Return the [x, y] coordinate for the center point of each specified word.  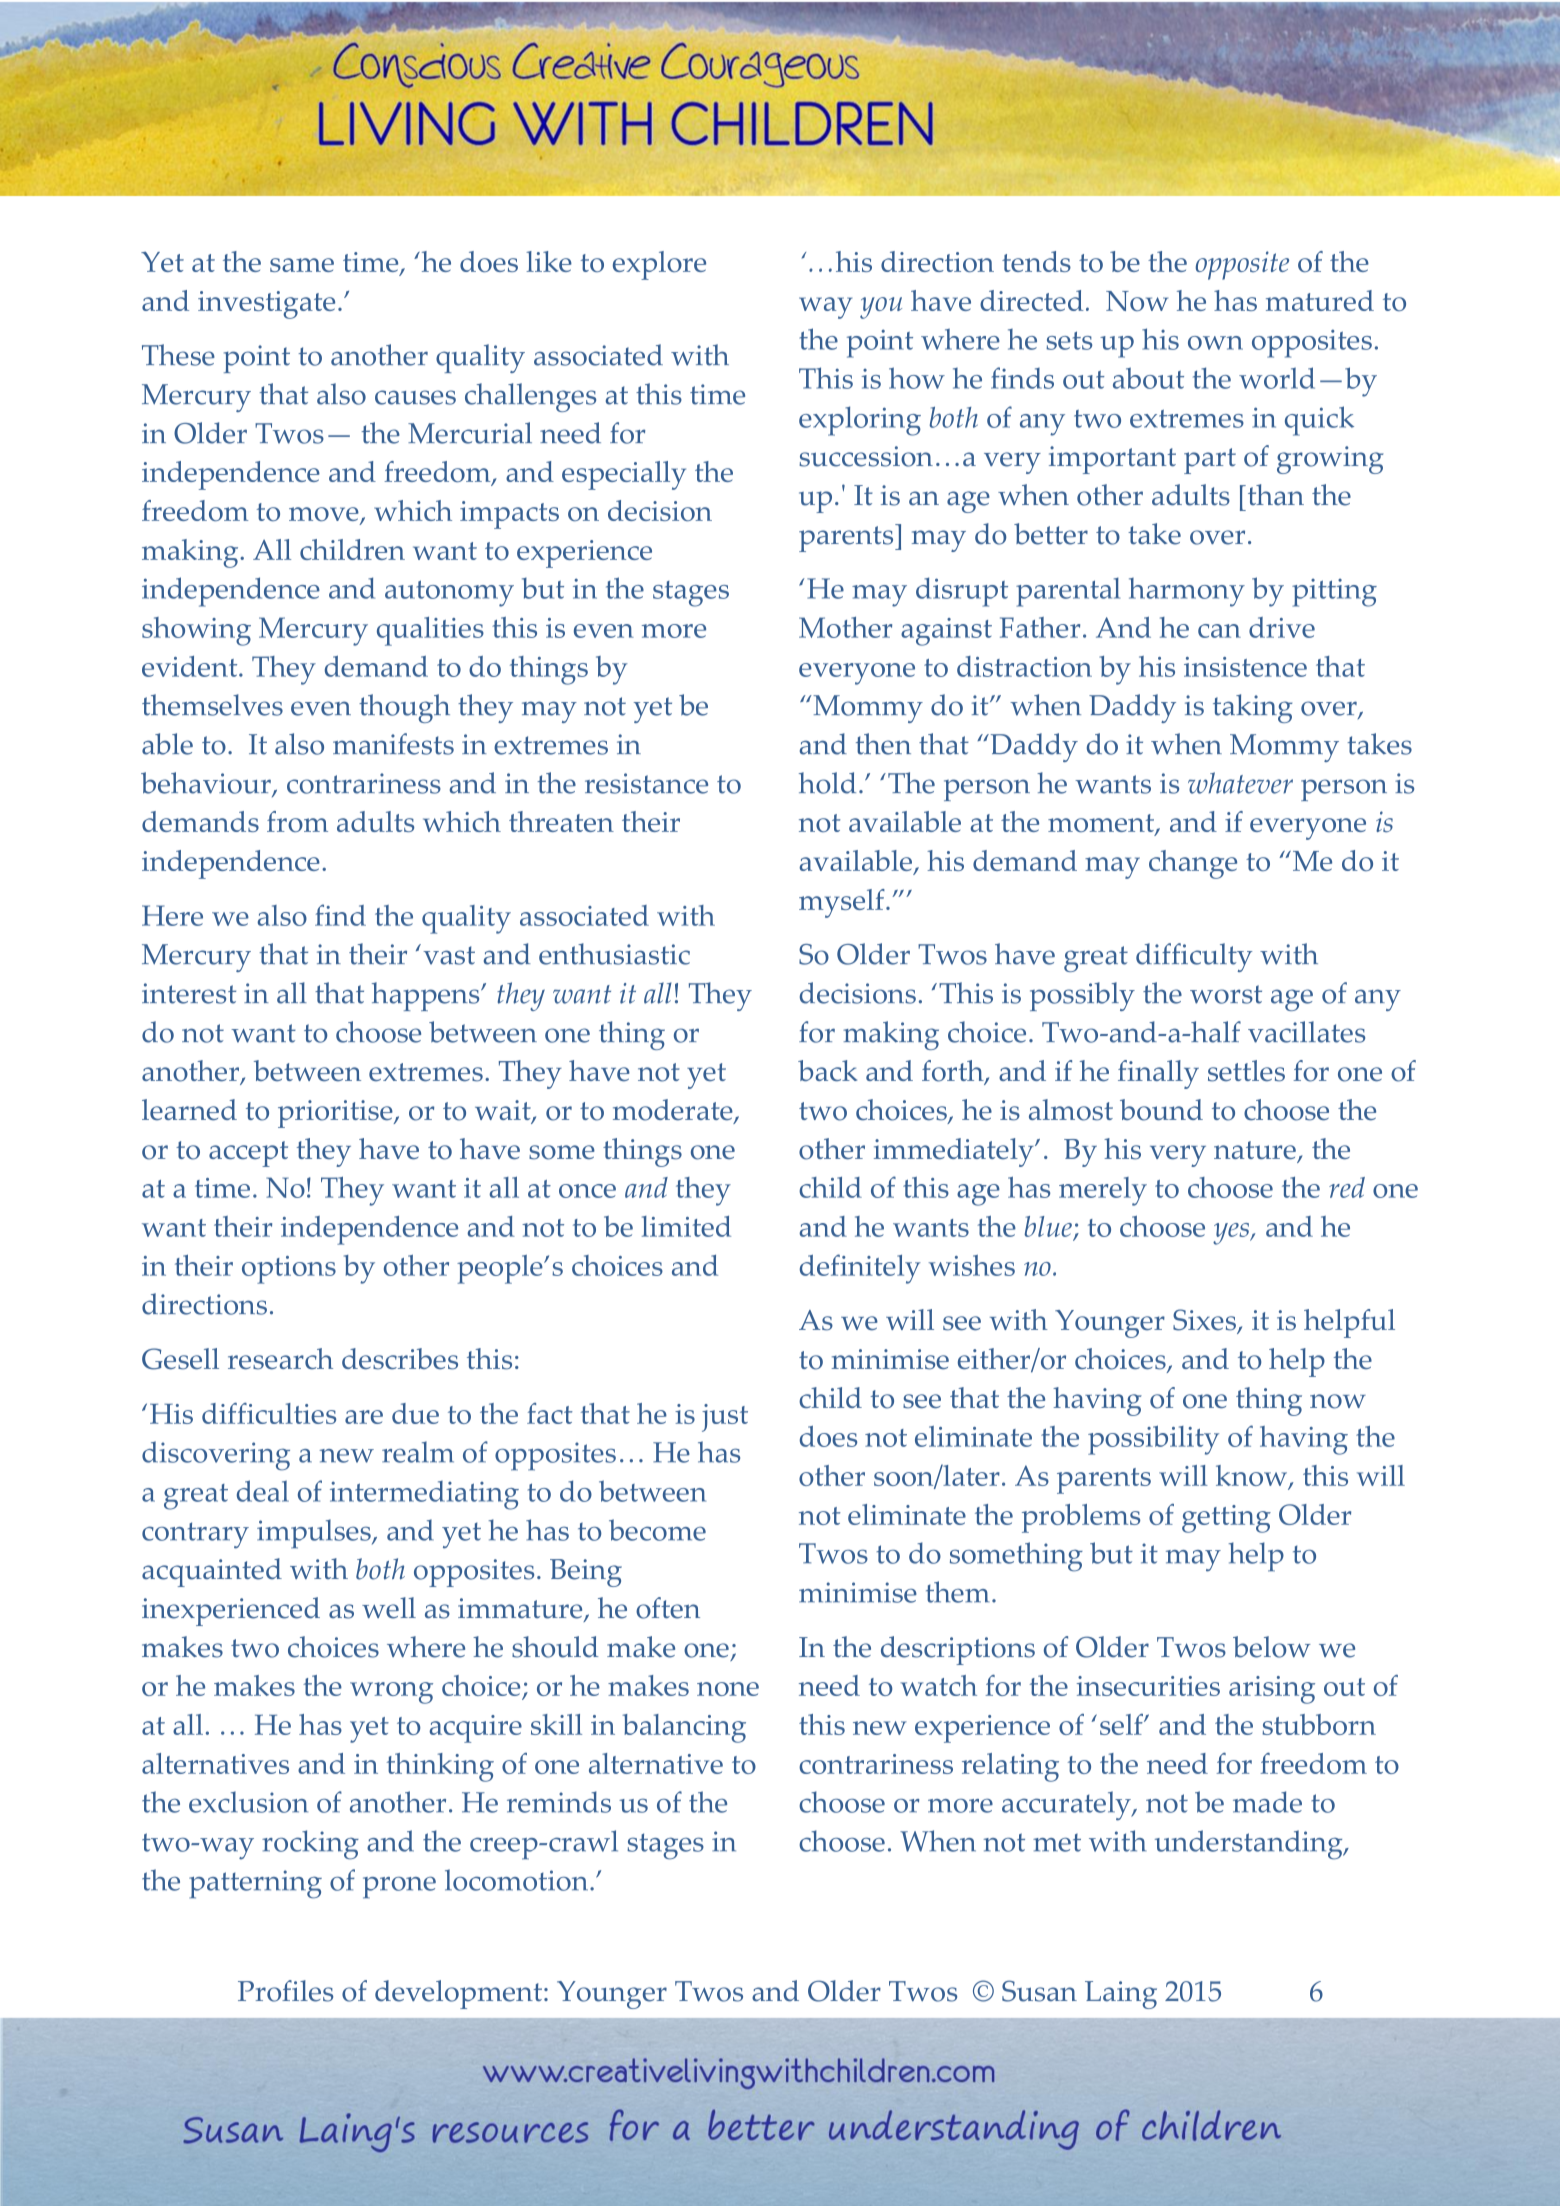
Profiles [285, 1991]
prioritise [336, 1114]
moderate [674, 1111]
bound [1161, 1110]
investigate [266, 305]
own [1215, 343]
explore [659, 265]
